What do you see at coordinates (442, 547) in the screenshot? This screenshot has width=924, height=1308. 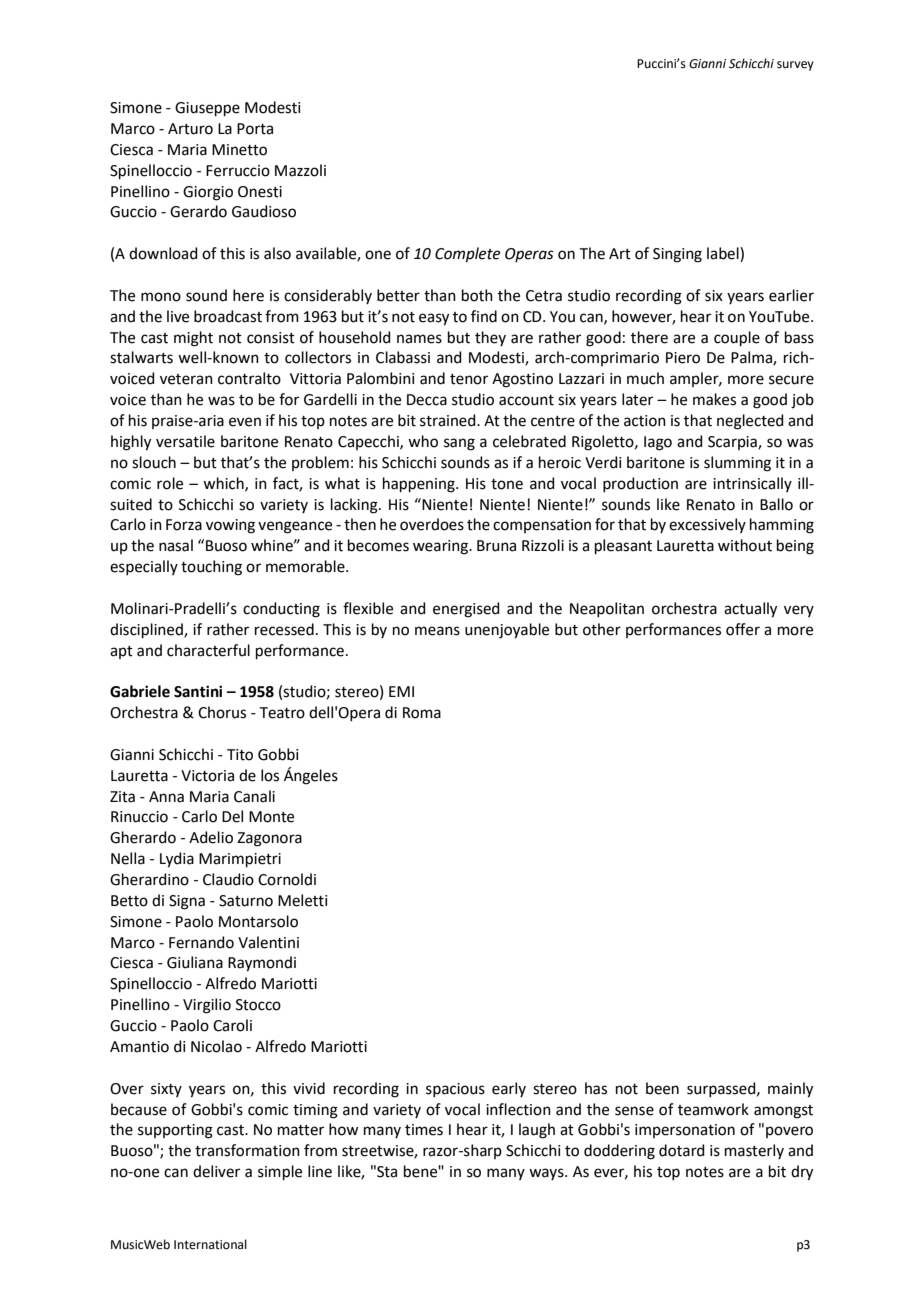 I see `wearing` at bounding box center [442, 547].
